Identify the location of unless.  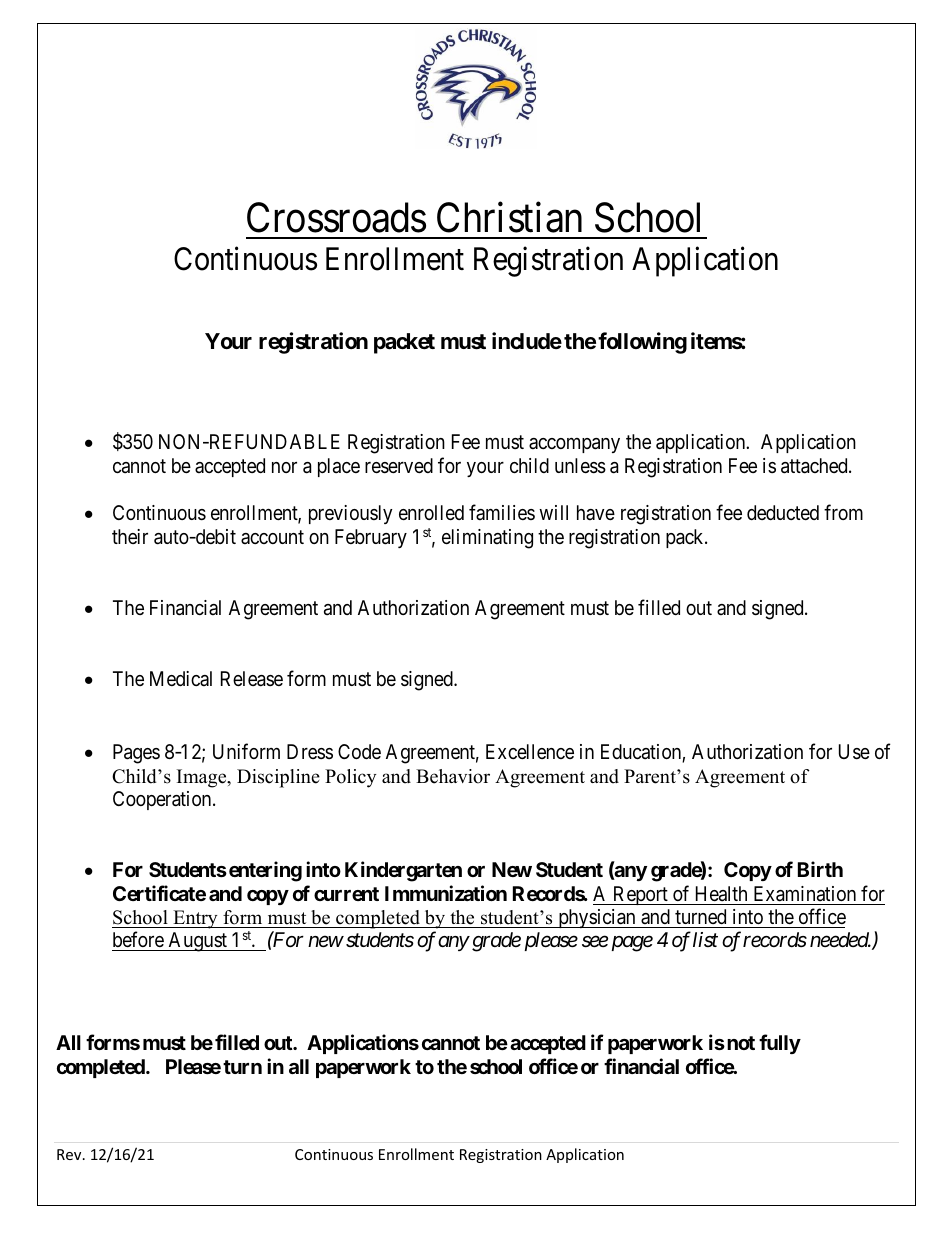
(580, 466).
